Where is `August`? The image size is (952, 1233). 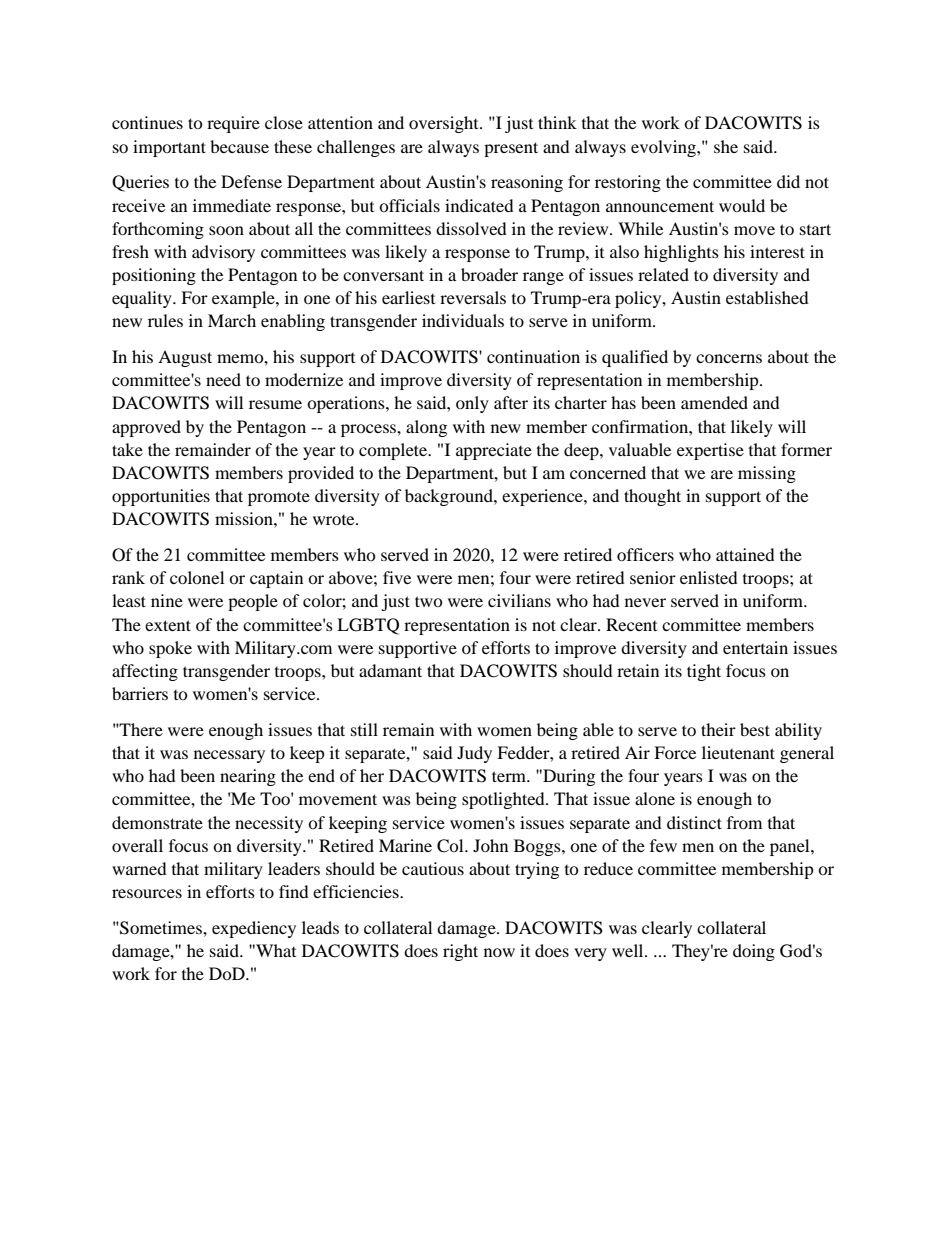
August is located at coordinates (185, 358).
